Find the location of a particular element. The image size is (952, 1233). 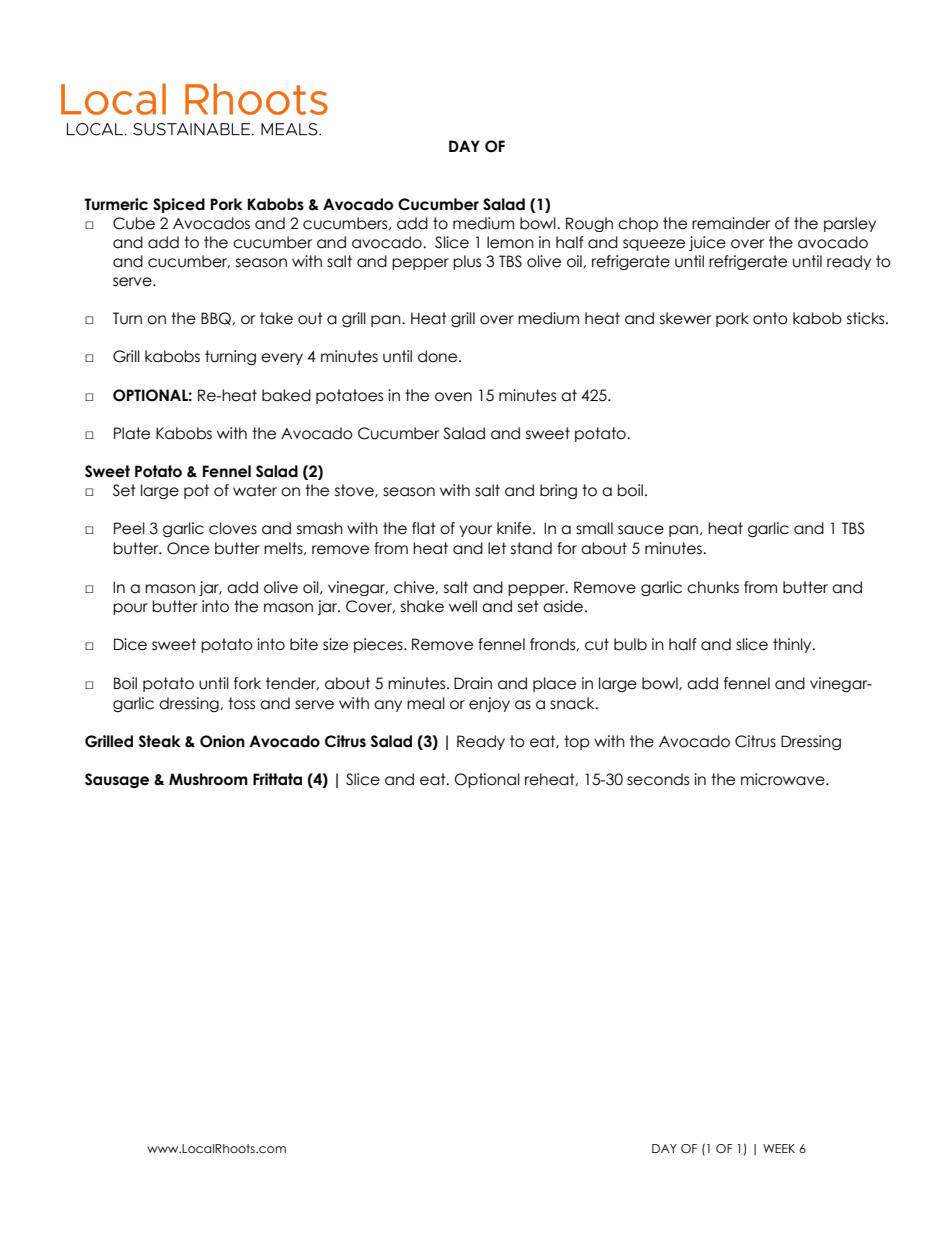

Spiced is located at coordinates (179, 205).
